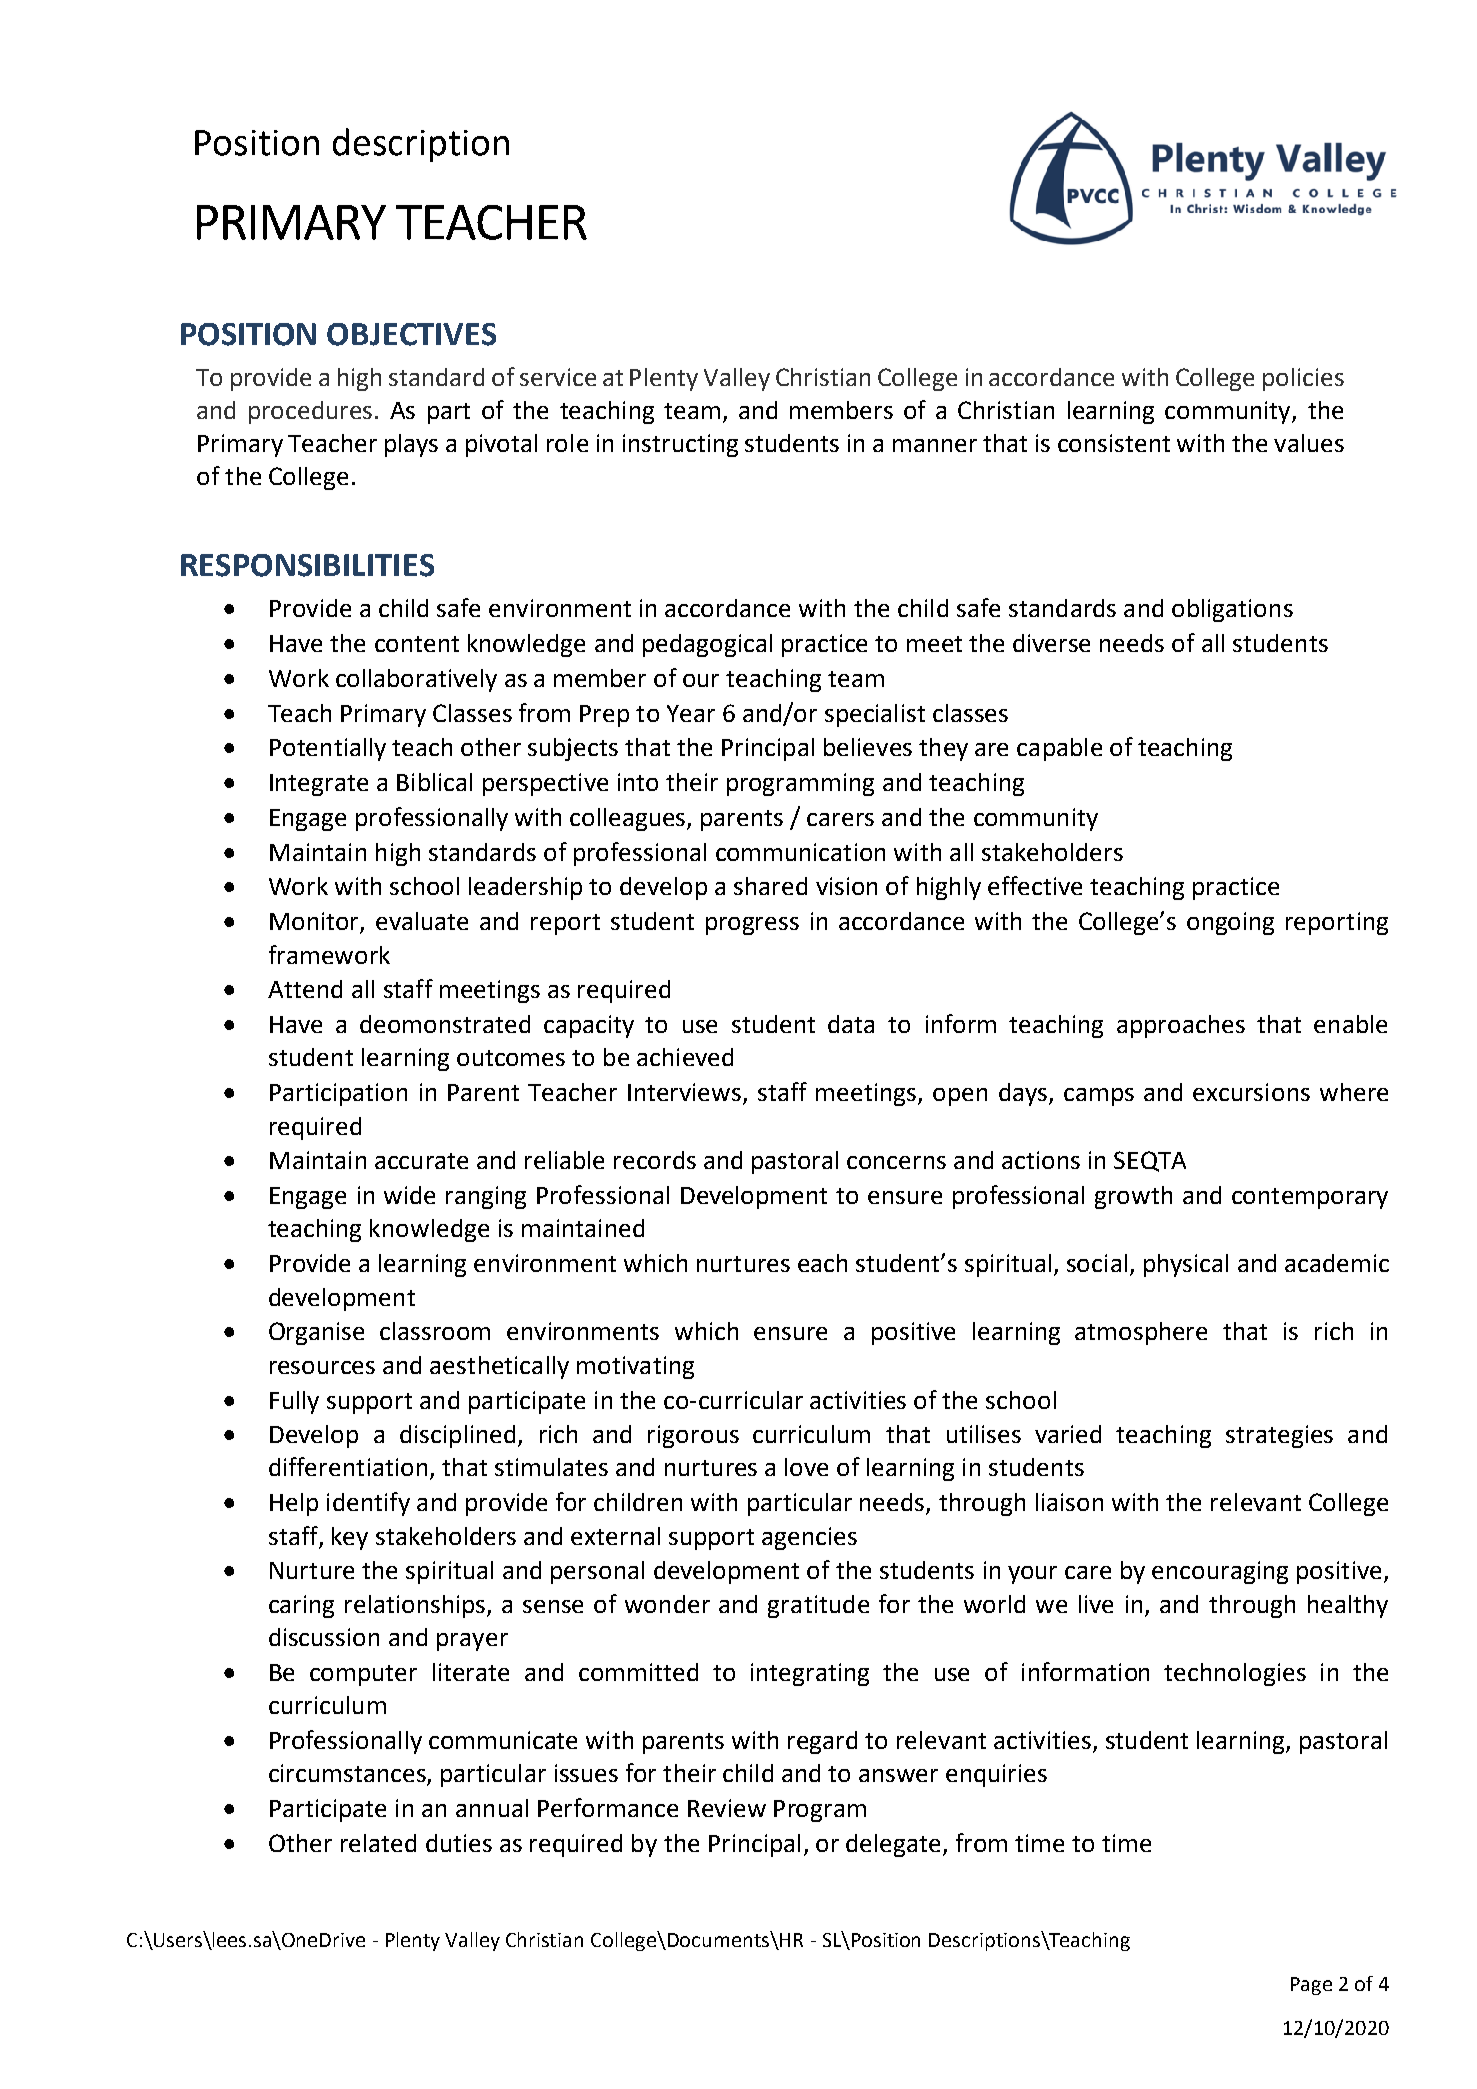 This image has height=2089, width=1477. Describe the element at coordinates (411, 334) in the image. I see `OBJECTIVES` at that location.
